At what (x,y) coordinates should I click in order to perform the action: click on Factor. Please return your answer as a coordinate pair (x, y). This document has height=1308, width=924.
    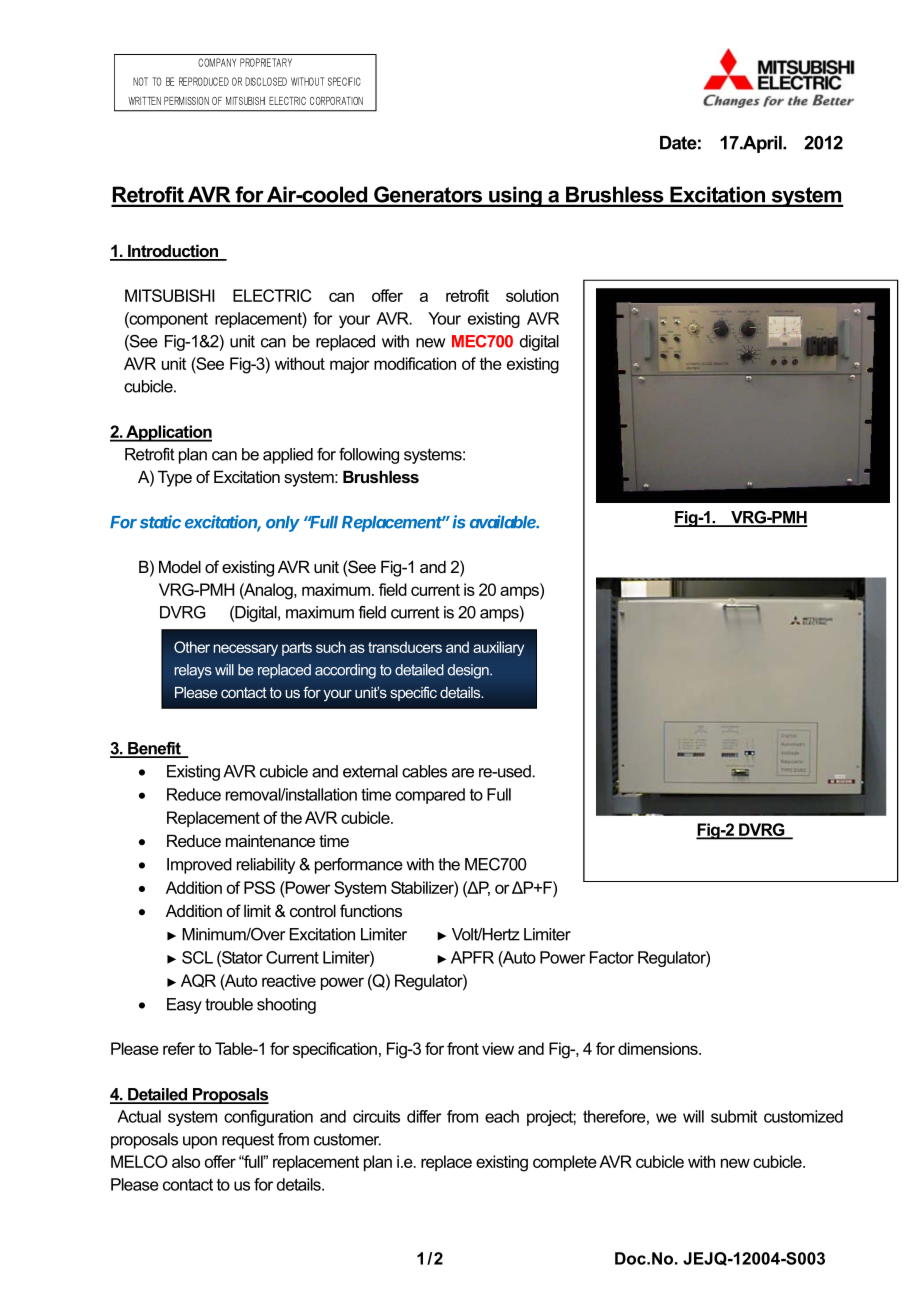
    Looking at the image, I should click on (612, 957).
